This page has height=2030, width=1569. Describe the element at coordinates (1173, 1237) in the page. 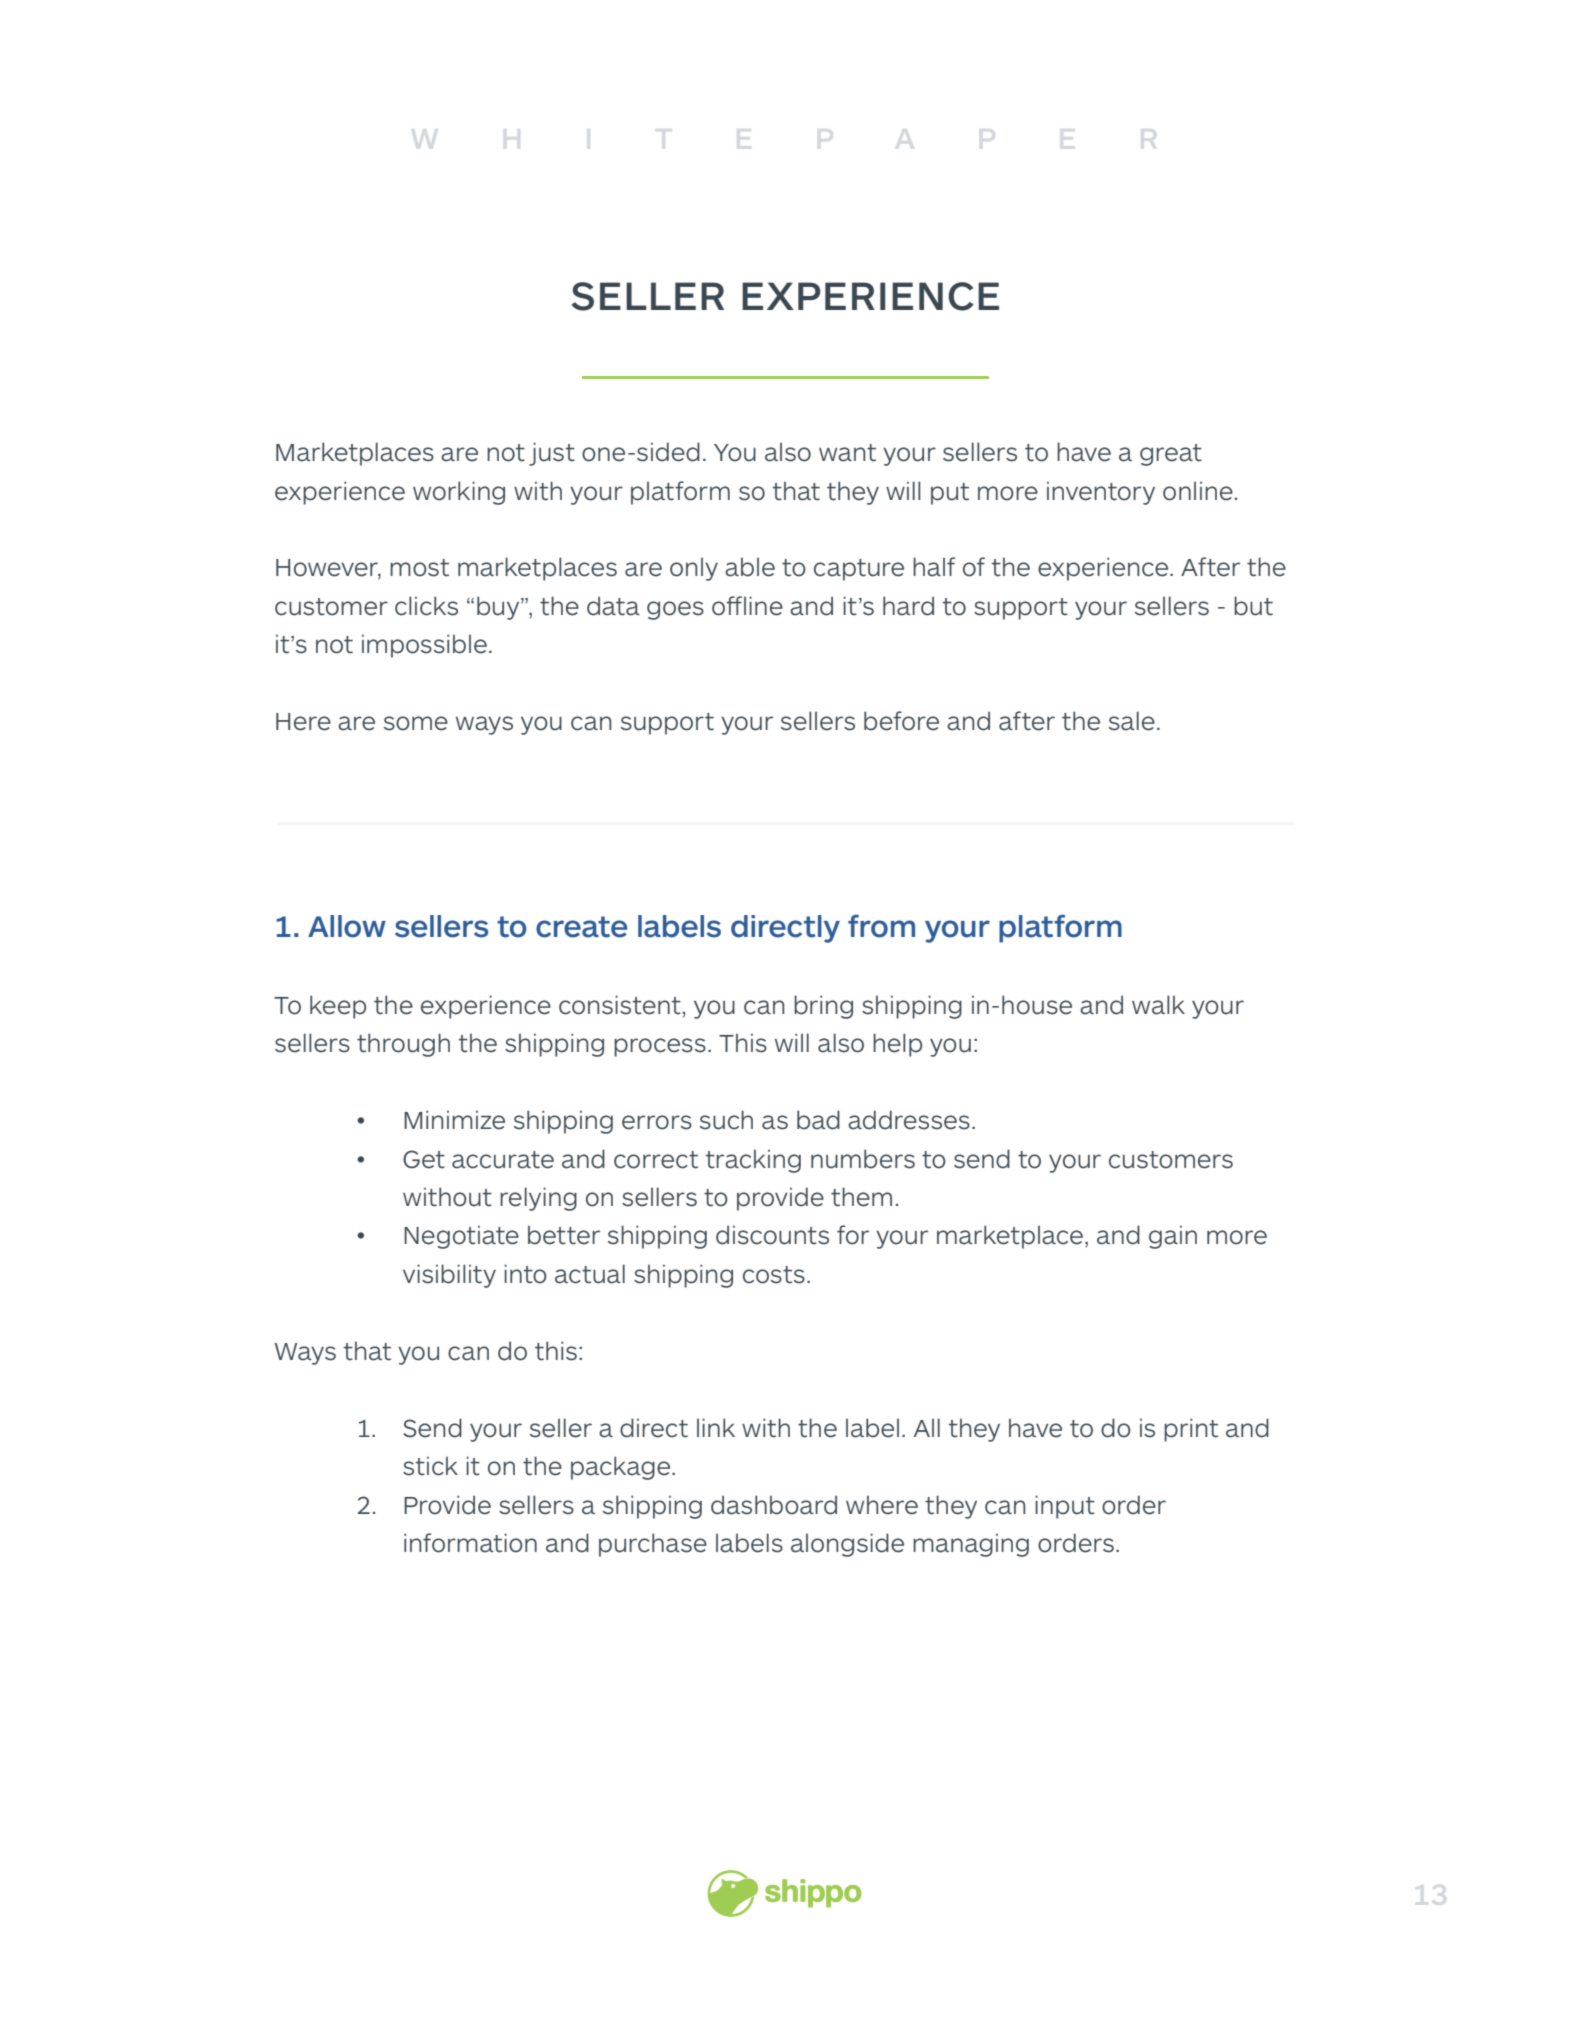

I see `gain` at that location.
